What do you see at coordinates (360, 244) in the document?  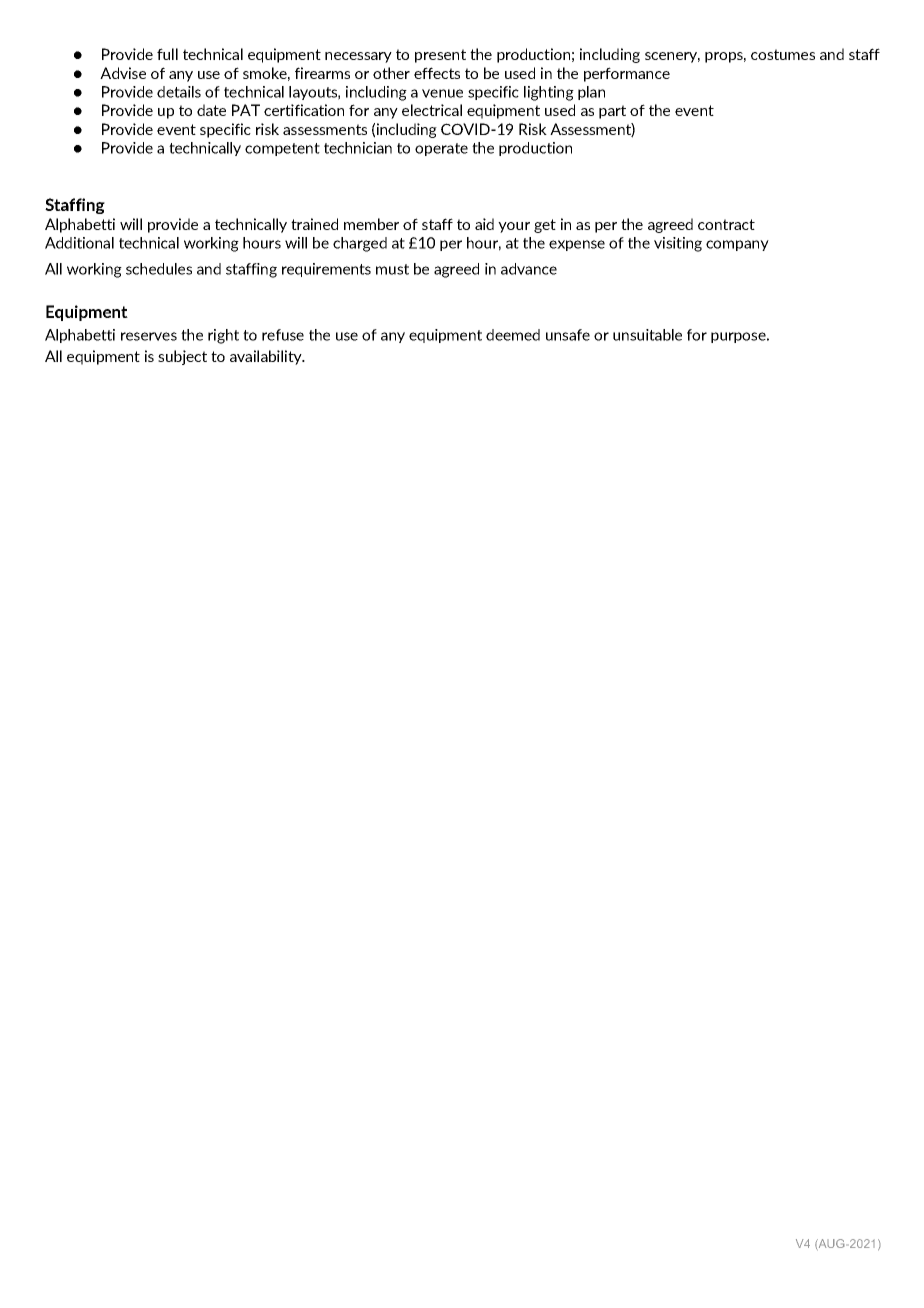 I see `charged` at bounding box center [360, 244].
